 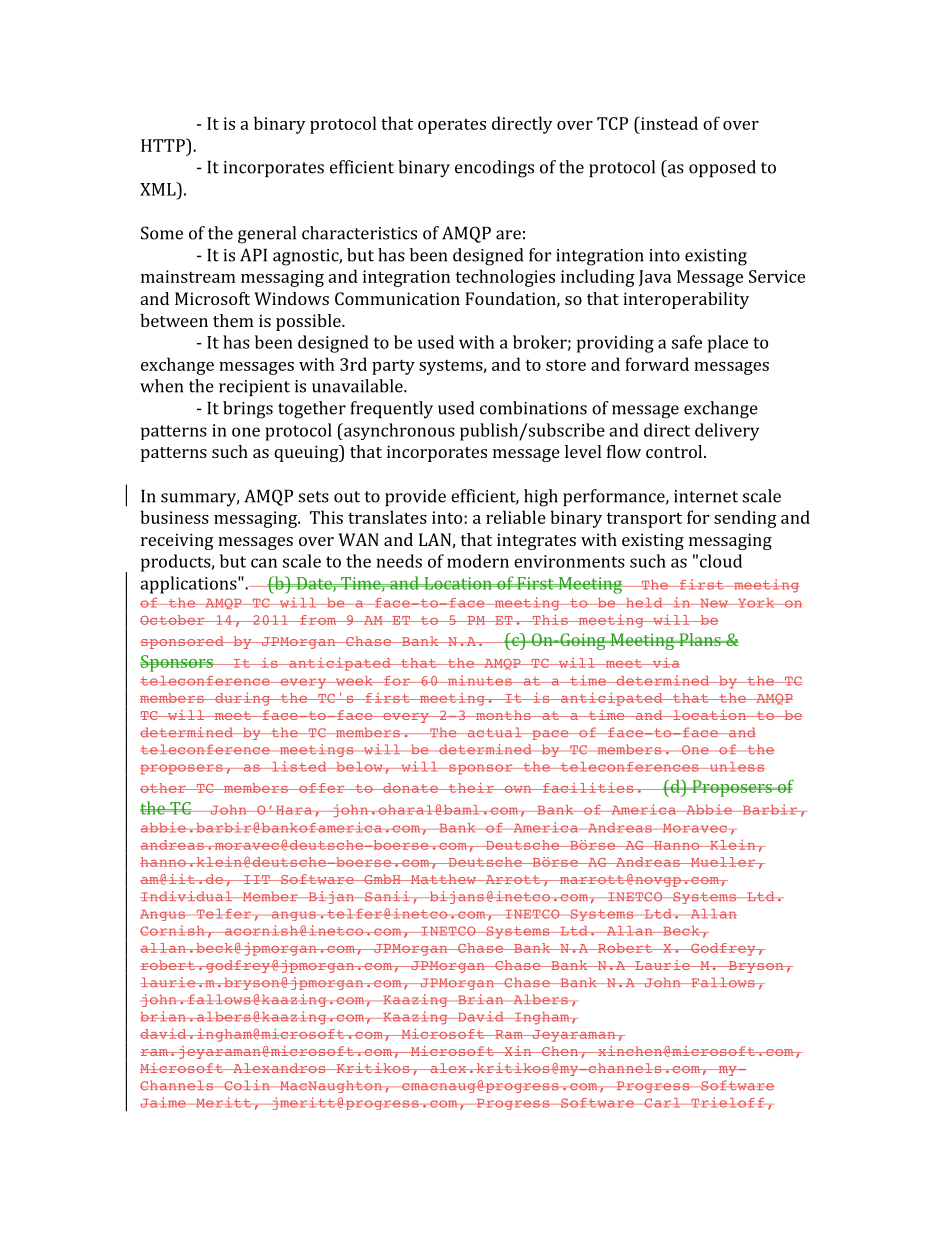 I want to click on HTTP, so click(x=164, y=145).
